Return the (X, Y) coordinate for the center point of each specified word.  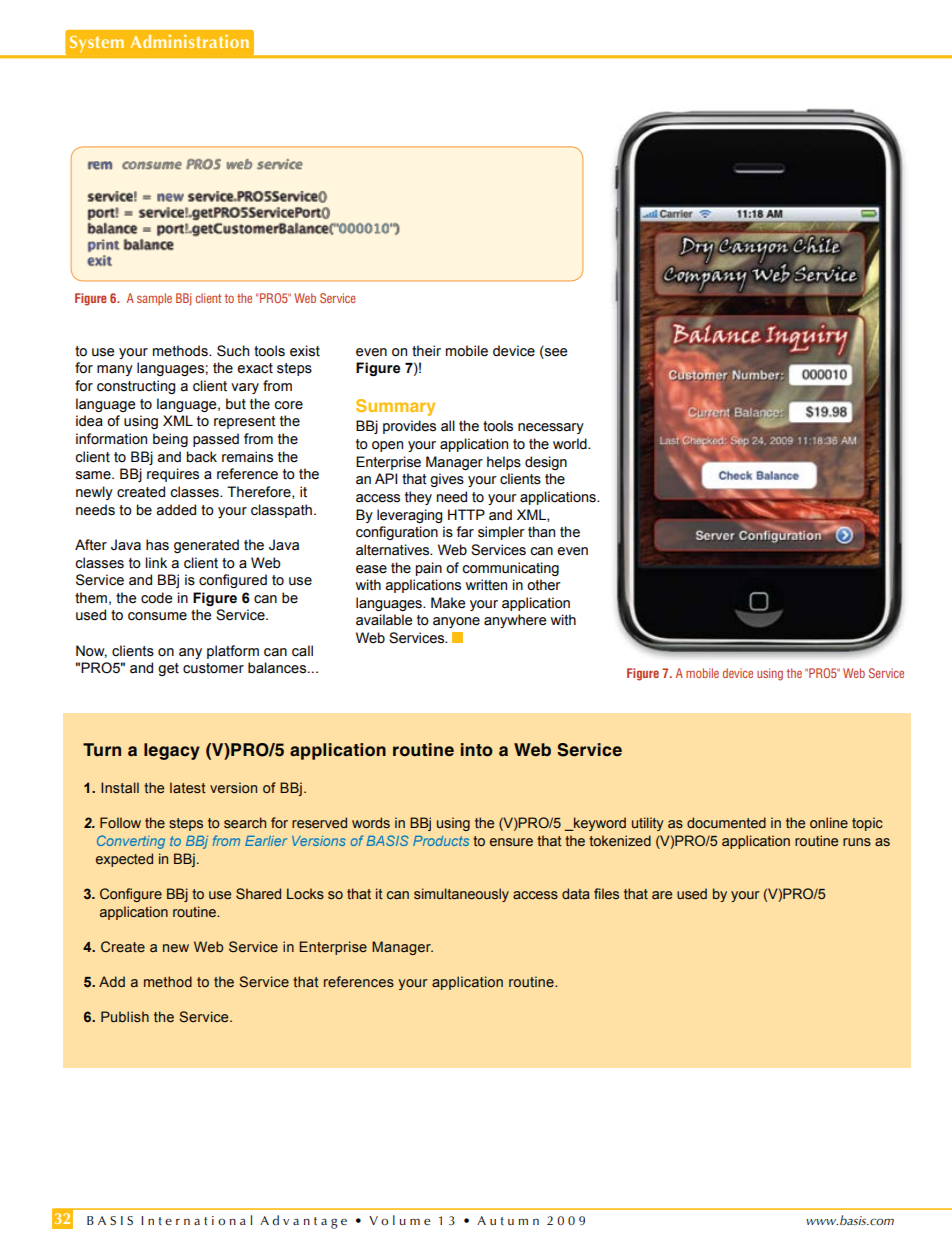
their (426, 351)
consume (157, 616)
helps (504, 463)
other (544, 585)
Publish (125, 1016)
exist (305, 351)
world (571, 444)
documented (726, 823)
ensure (511, 842)
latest (188, 787)
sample (154, 299)
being (170, 440)
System (97, 44)
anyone (456, 622)
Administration (190, 41)
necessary (551, 428)
